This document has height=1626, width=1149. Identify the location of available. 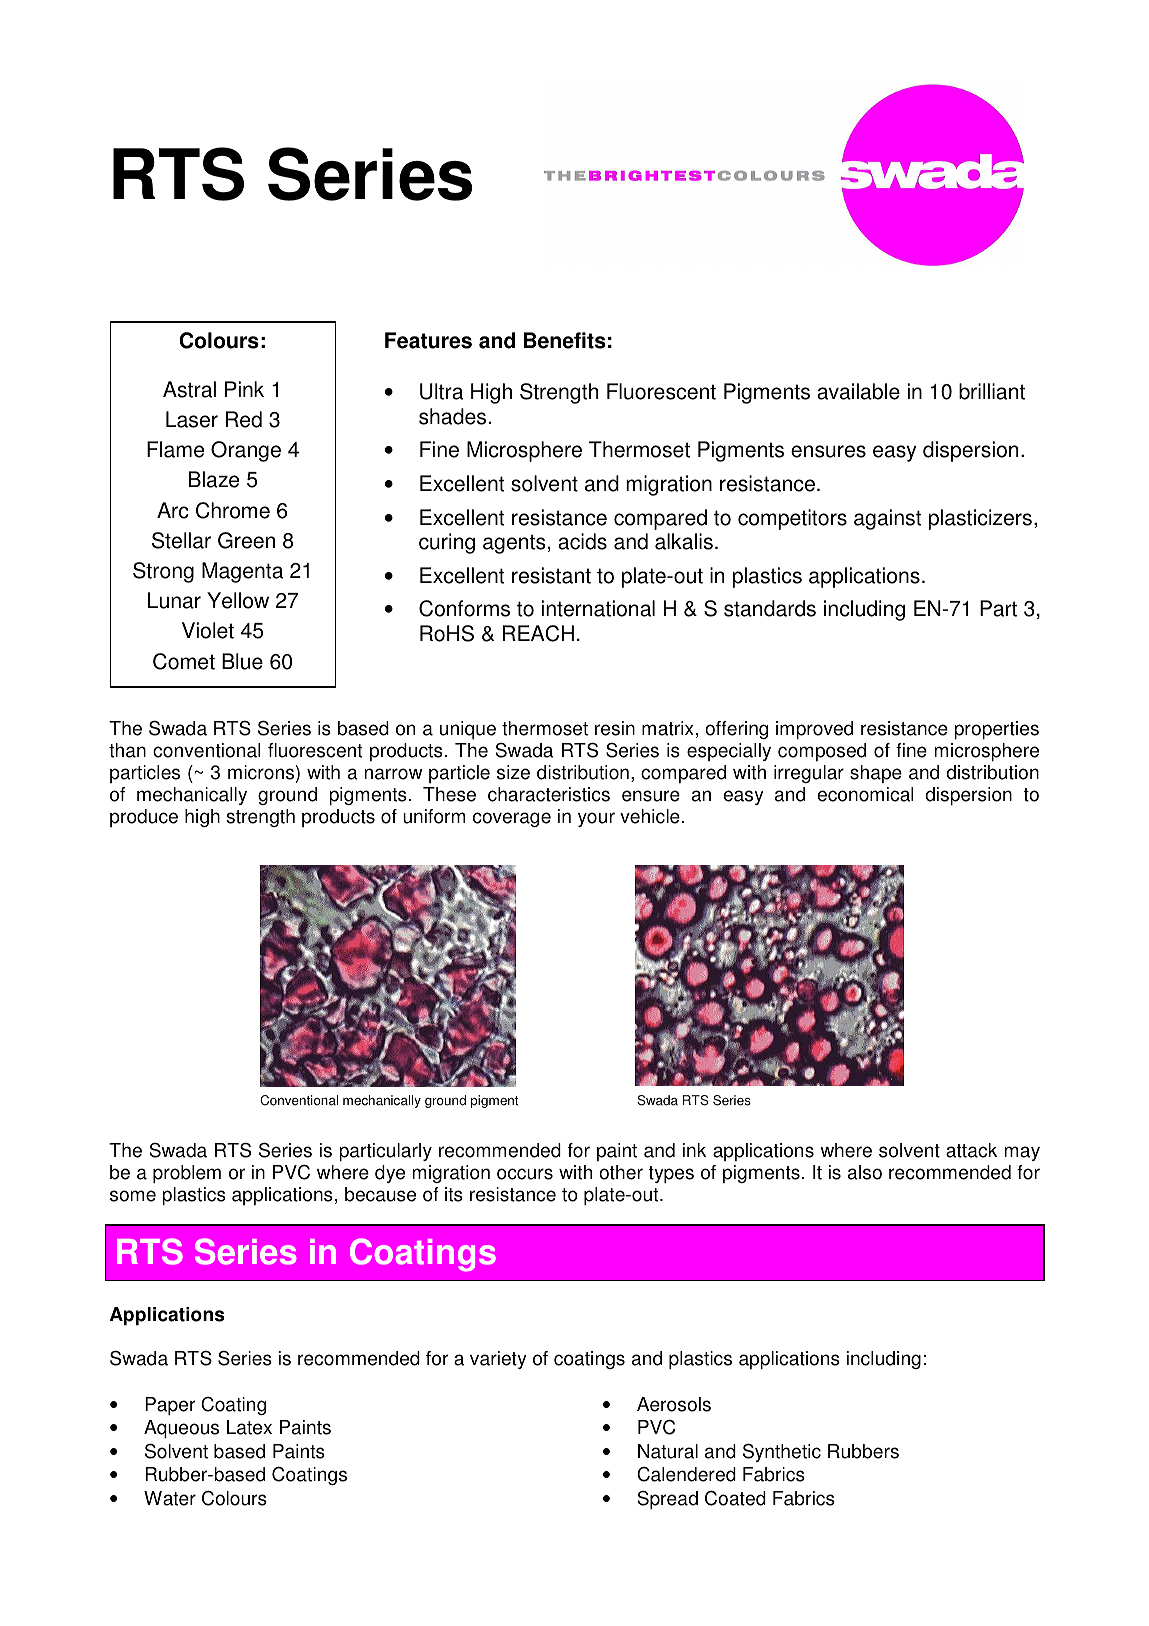
(858, 391).
